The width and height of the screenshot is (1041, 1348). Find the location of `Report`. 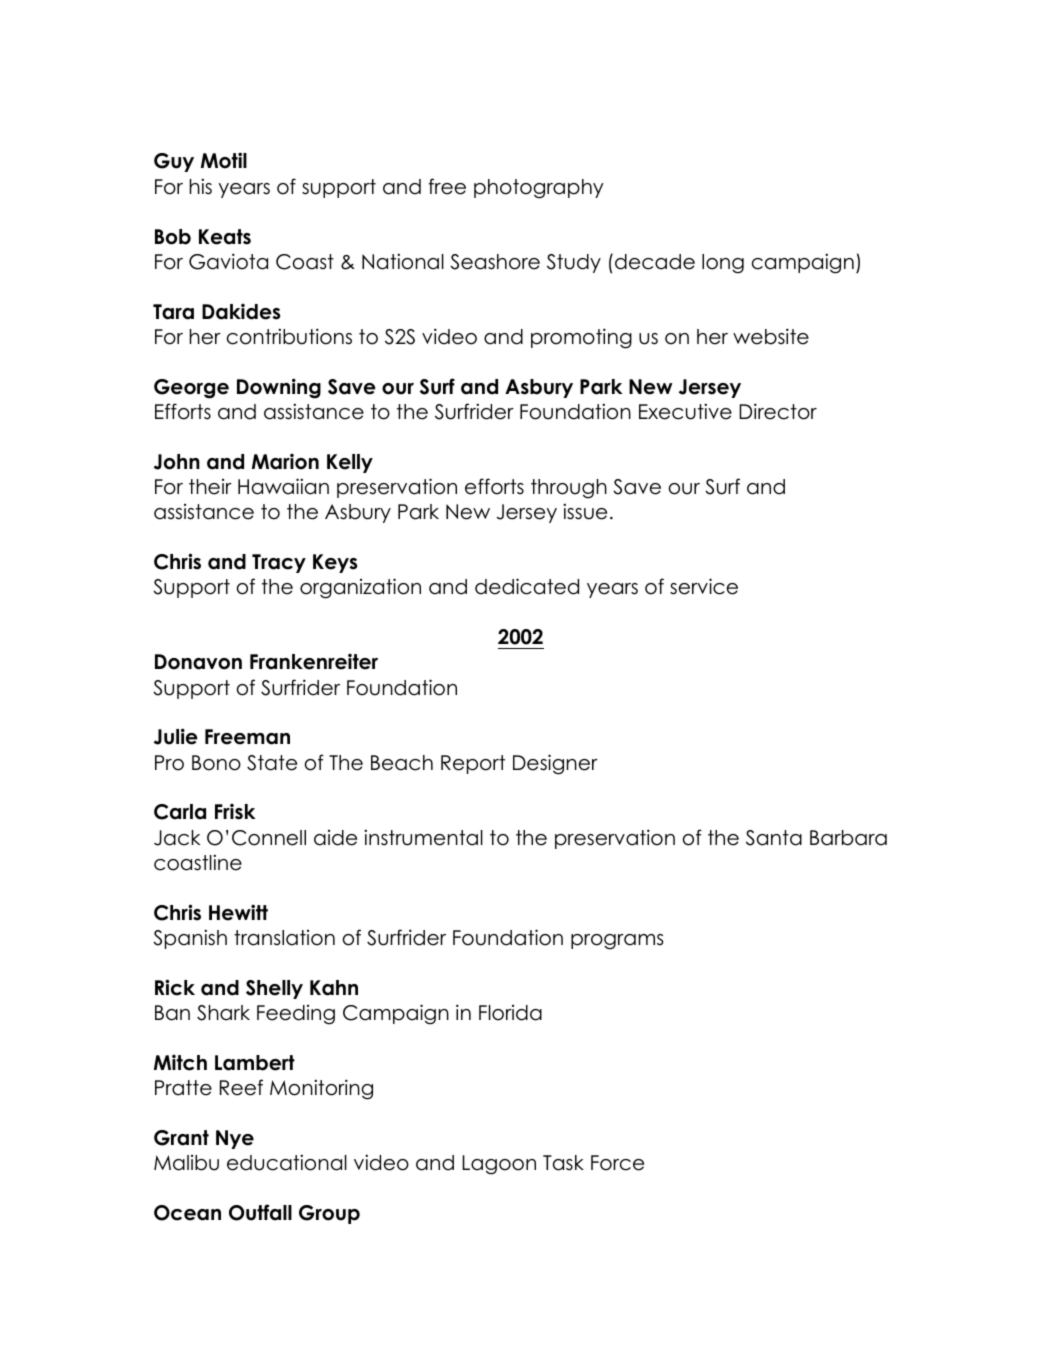

Report is located at coordinates (473, 764).
